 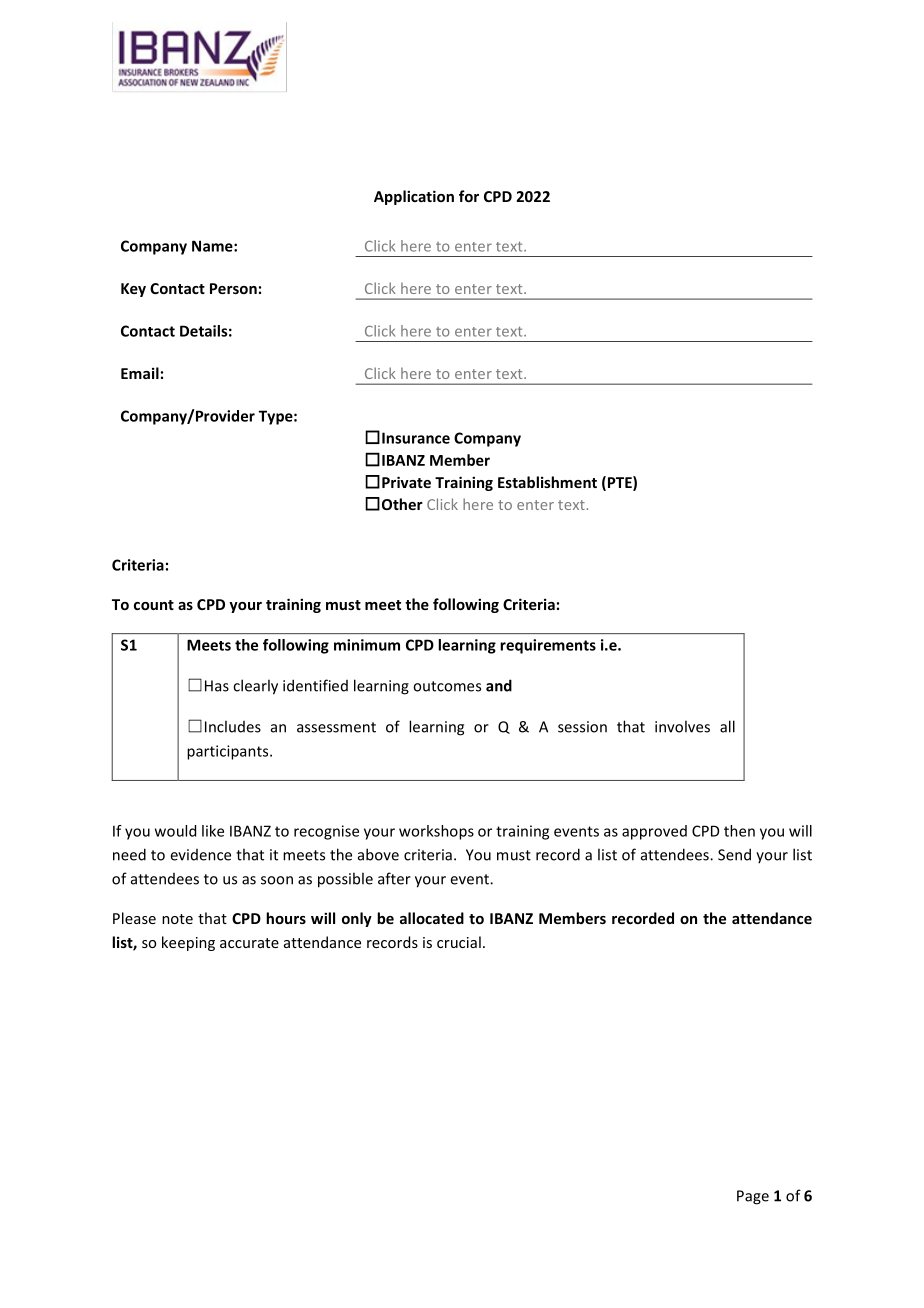 What do you see at coordinates (188, 943) in the document?
I see `keeping` at bounding box center [188, 943].
